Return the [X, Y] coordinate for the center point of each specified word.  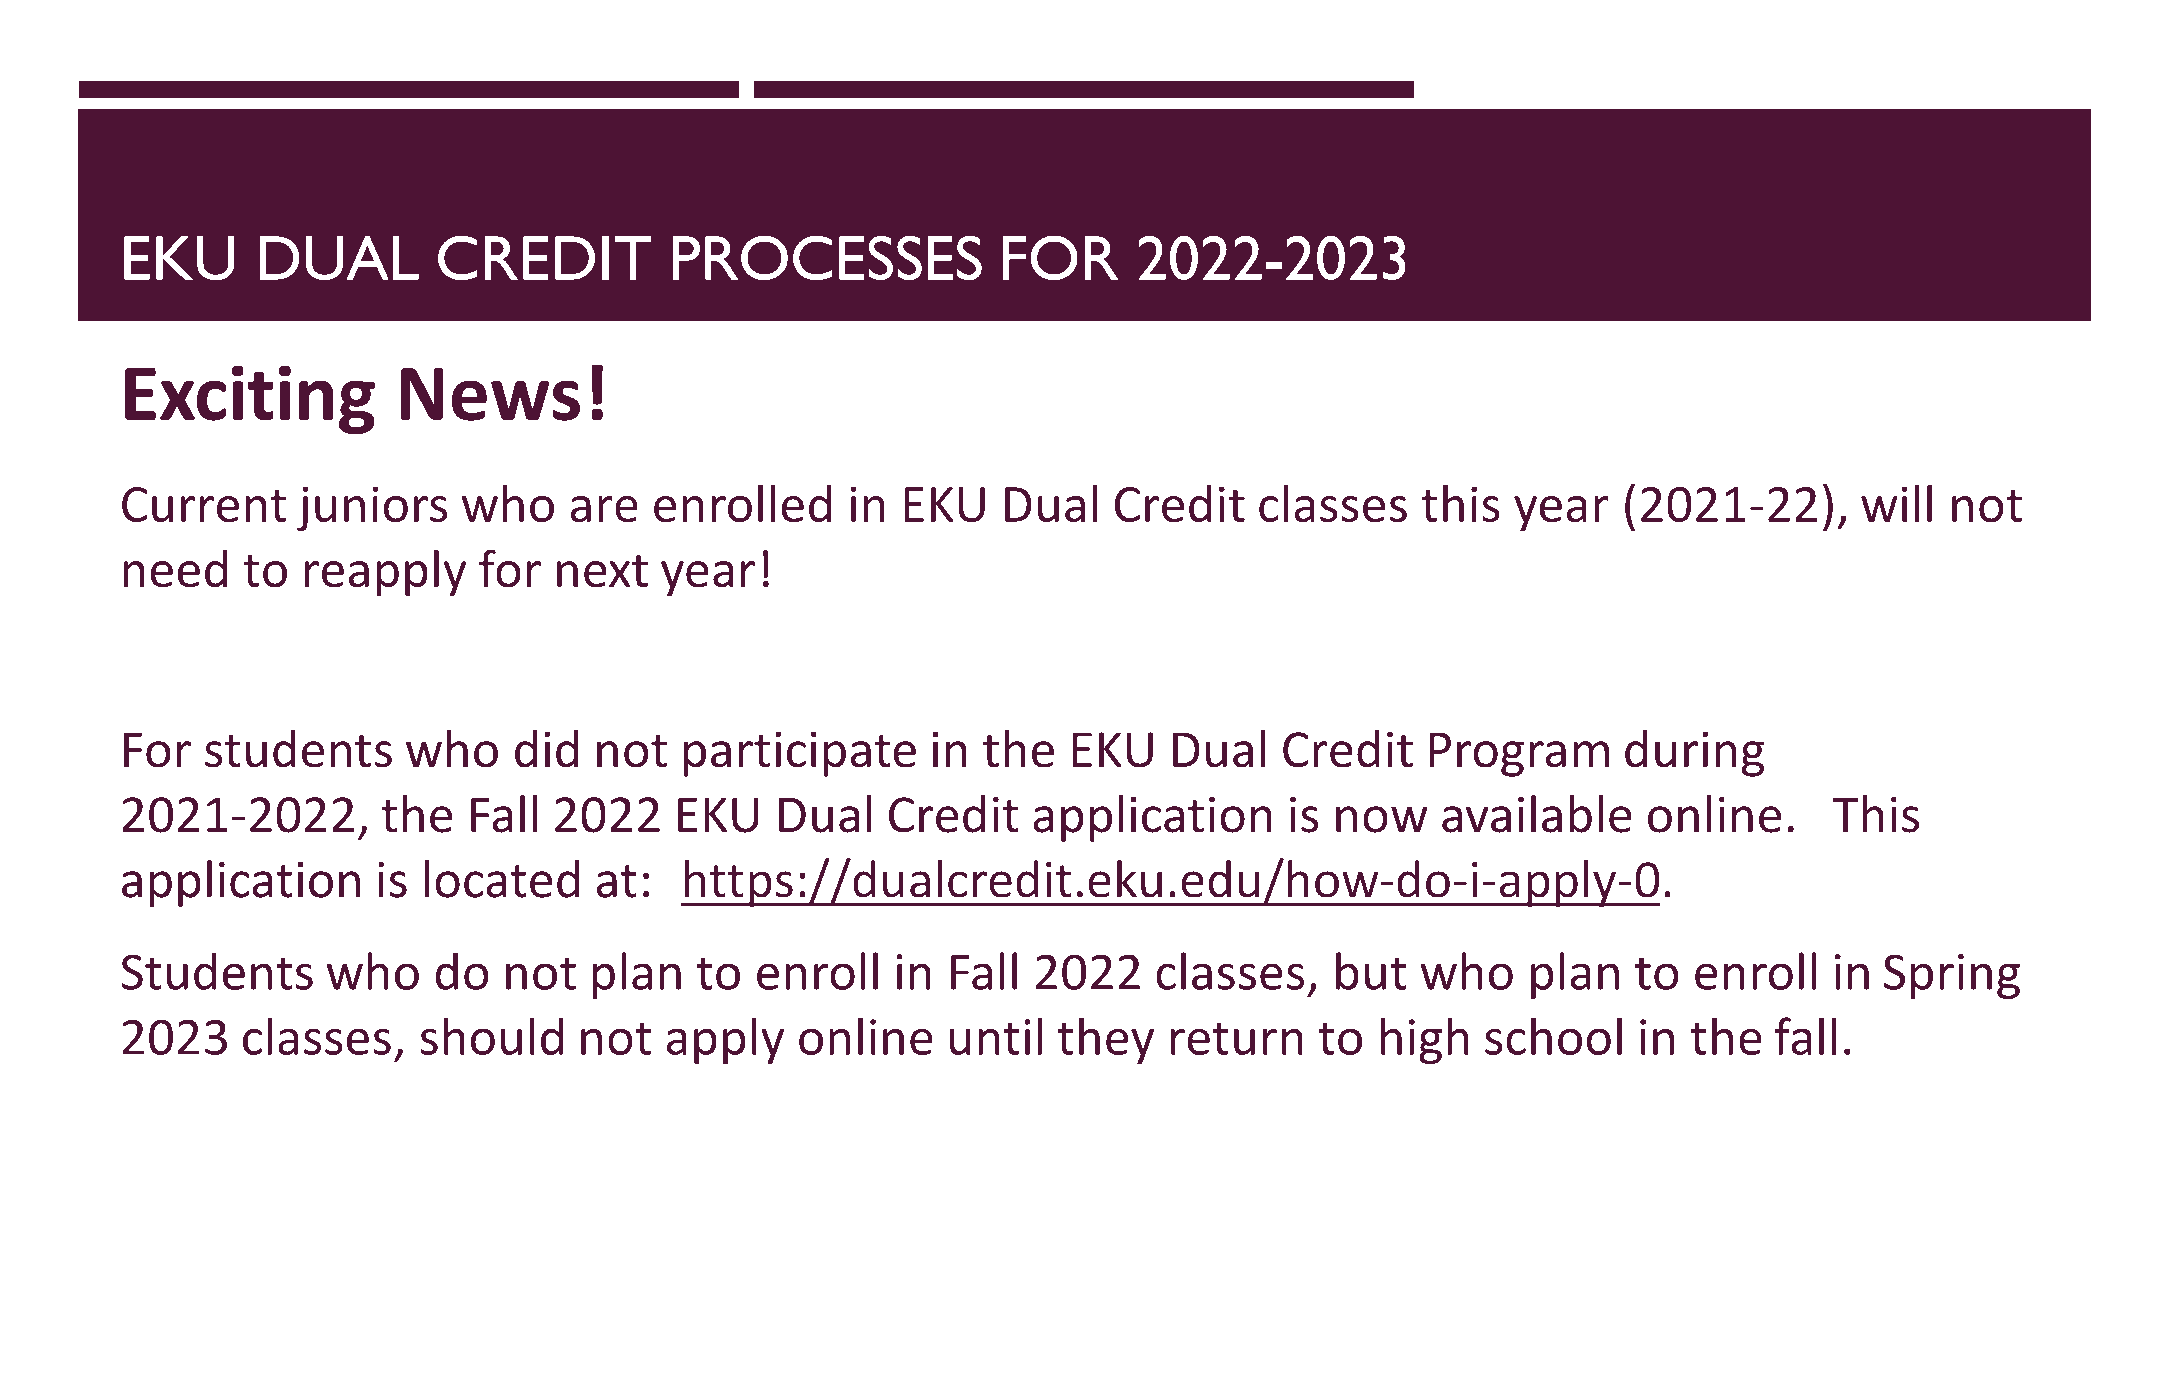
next [602, 571]
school [1553, 1036]
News [490, 394]
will [1896, 503]
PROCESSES [827, 257]
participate [800, 754]
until [996, 1036]
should [492, 1036]
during [1695, 753]
